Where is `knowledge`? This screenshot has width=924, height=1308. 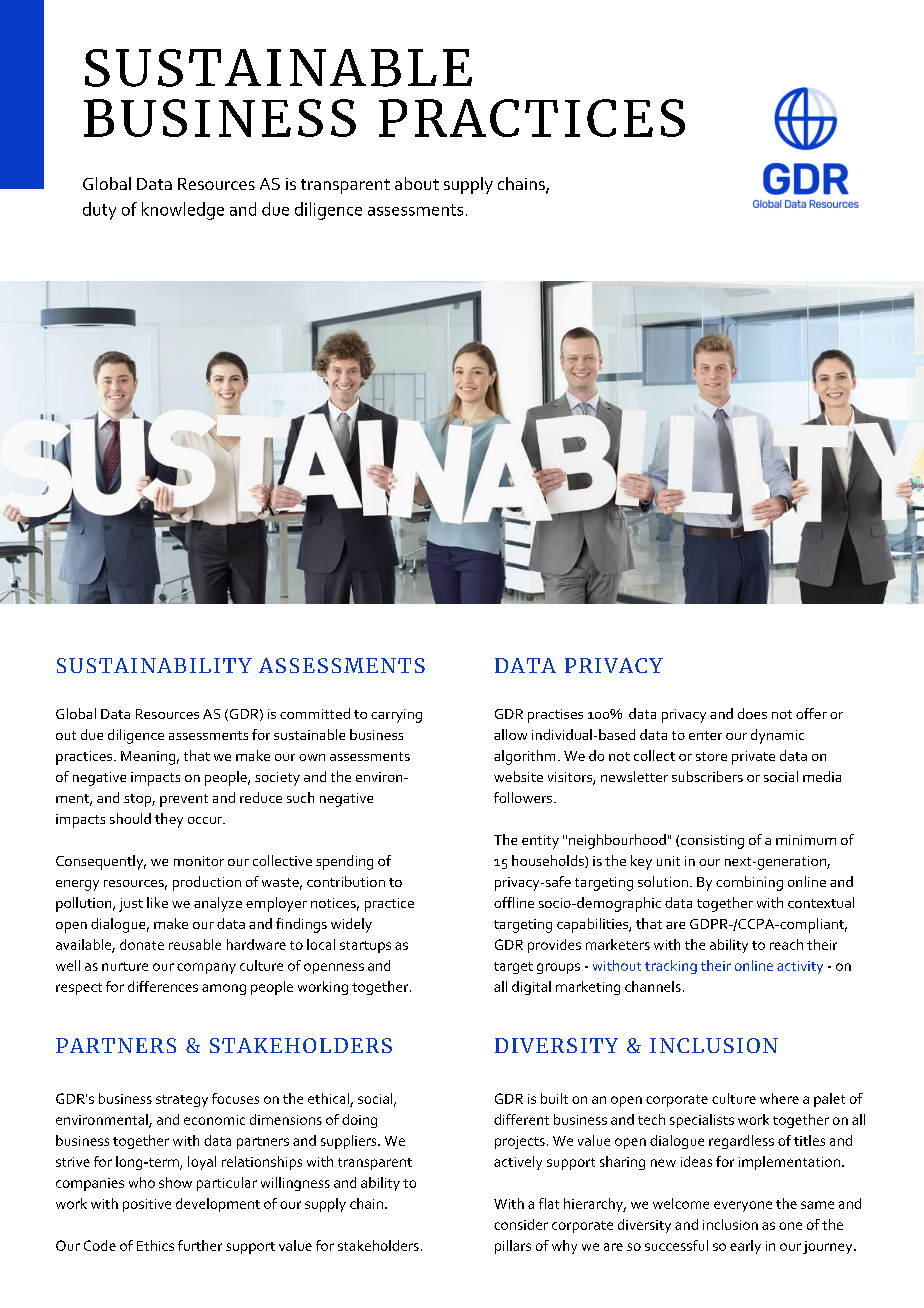 knowledge is located at coordinates (183, 211).
